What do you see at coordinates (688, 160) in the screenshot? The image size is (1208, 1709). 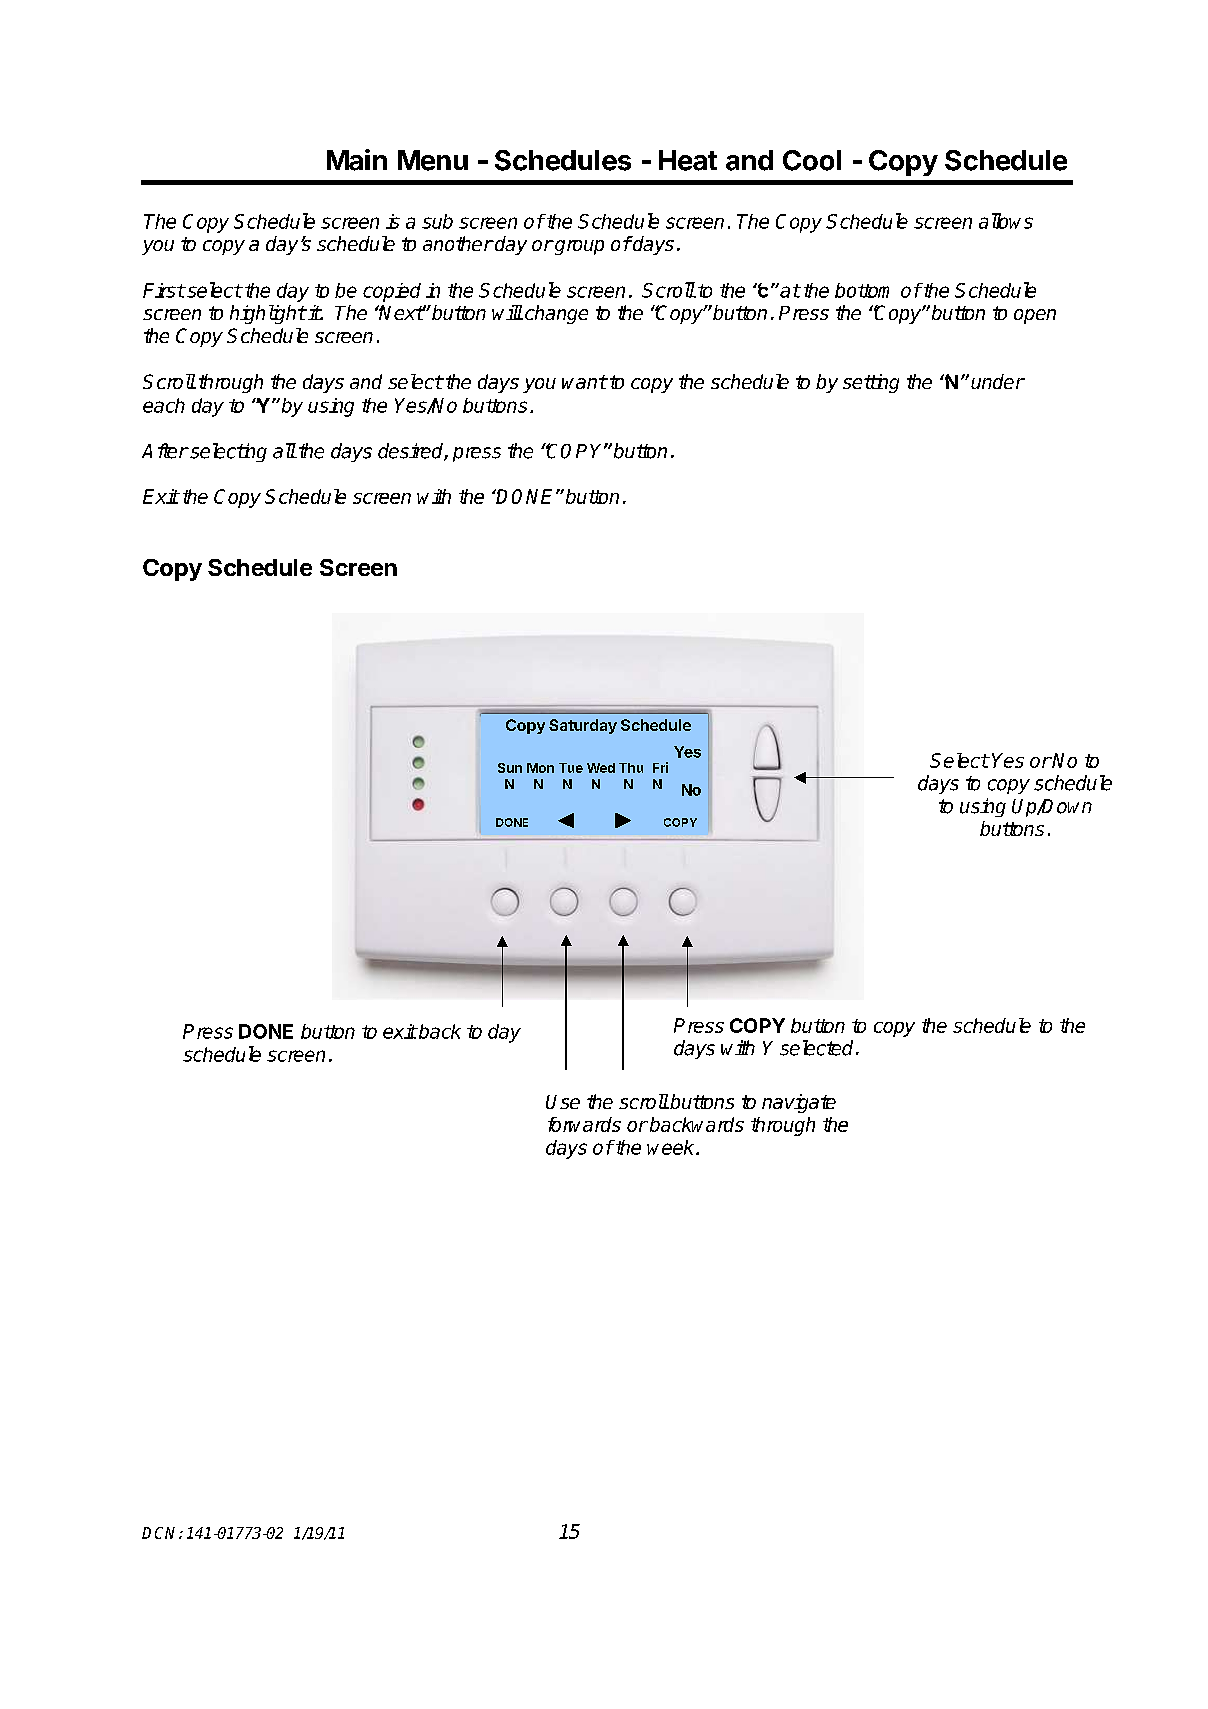 I see `Heat` at bounding box center [688, 160].
